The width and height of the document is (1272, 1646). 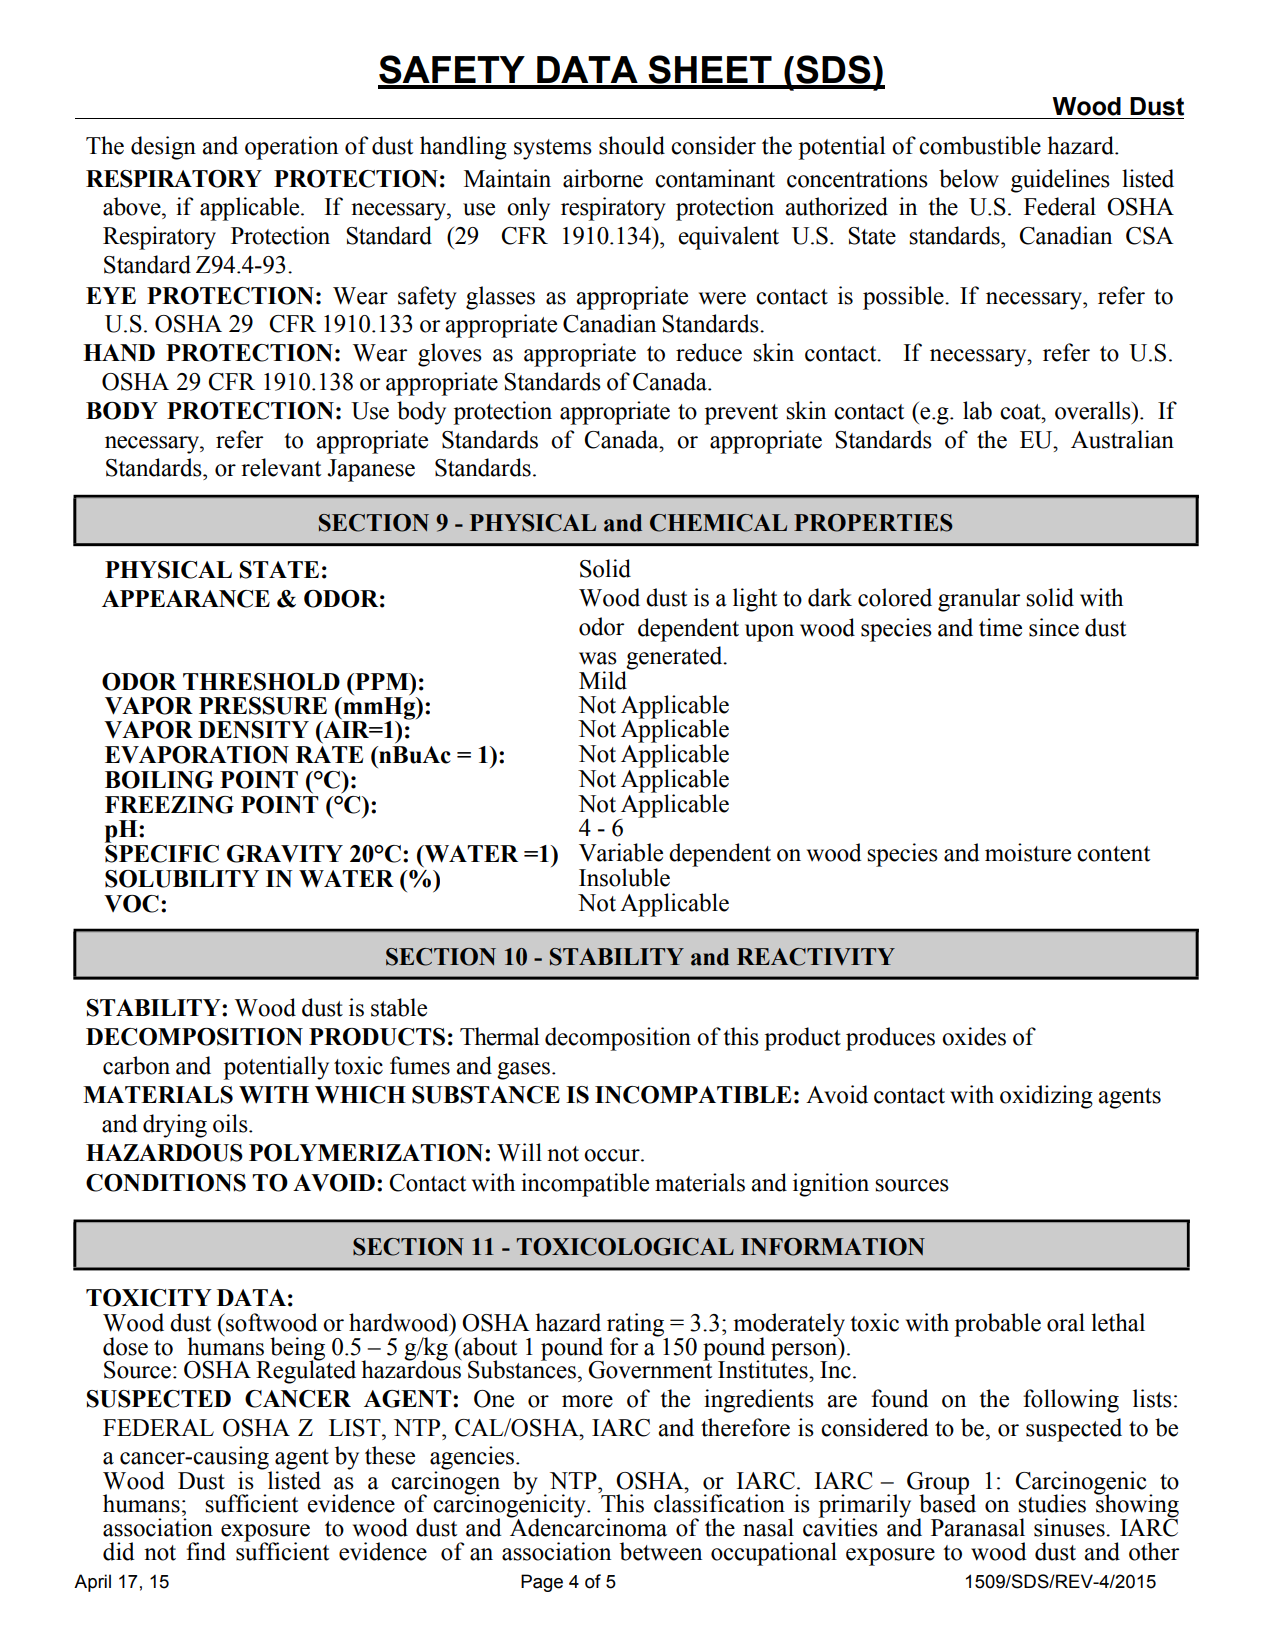 I want to click on airborne, so click(x=603, y=178).
